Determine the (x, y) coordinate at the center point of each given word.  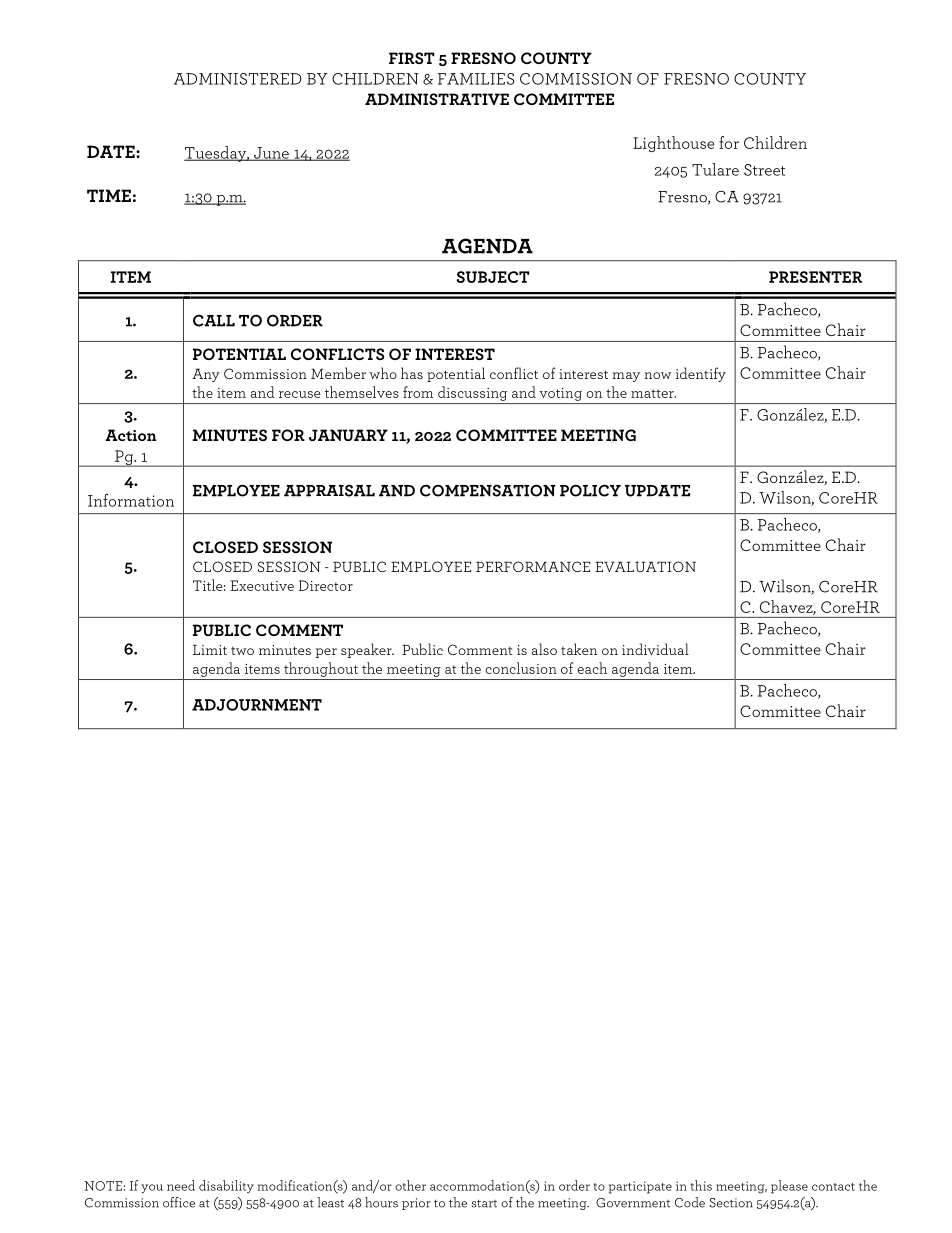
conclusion (521, 668)
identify (701, 374)
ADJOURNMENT (257, 705)
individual (655, 649)
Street (764, 170)
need (181, 1185)
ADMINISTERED (238, 79)
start (484, 1203)
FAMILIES (476, 79)
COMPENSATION (488, 490)
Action (131, 435)
